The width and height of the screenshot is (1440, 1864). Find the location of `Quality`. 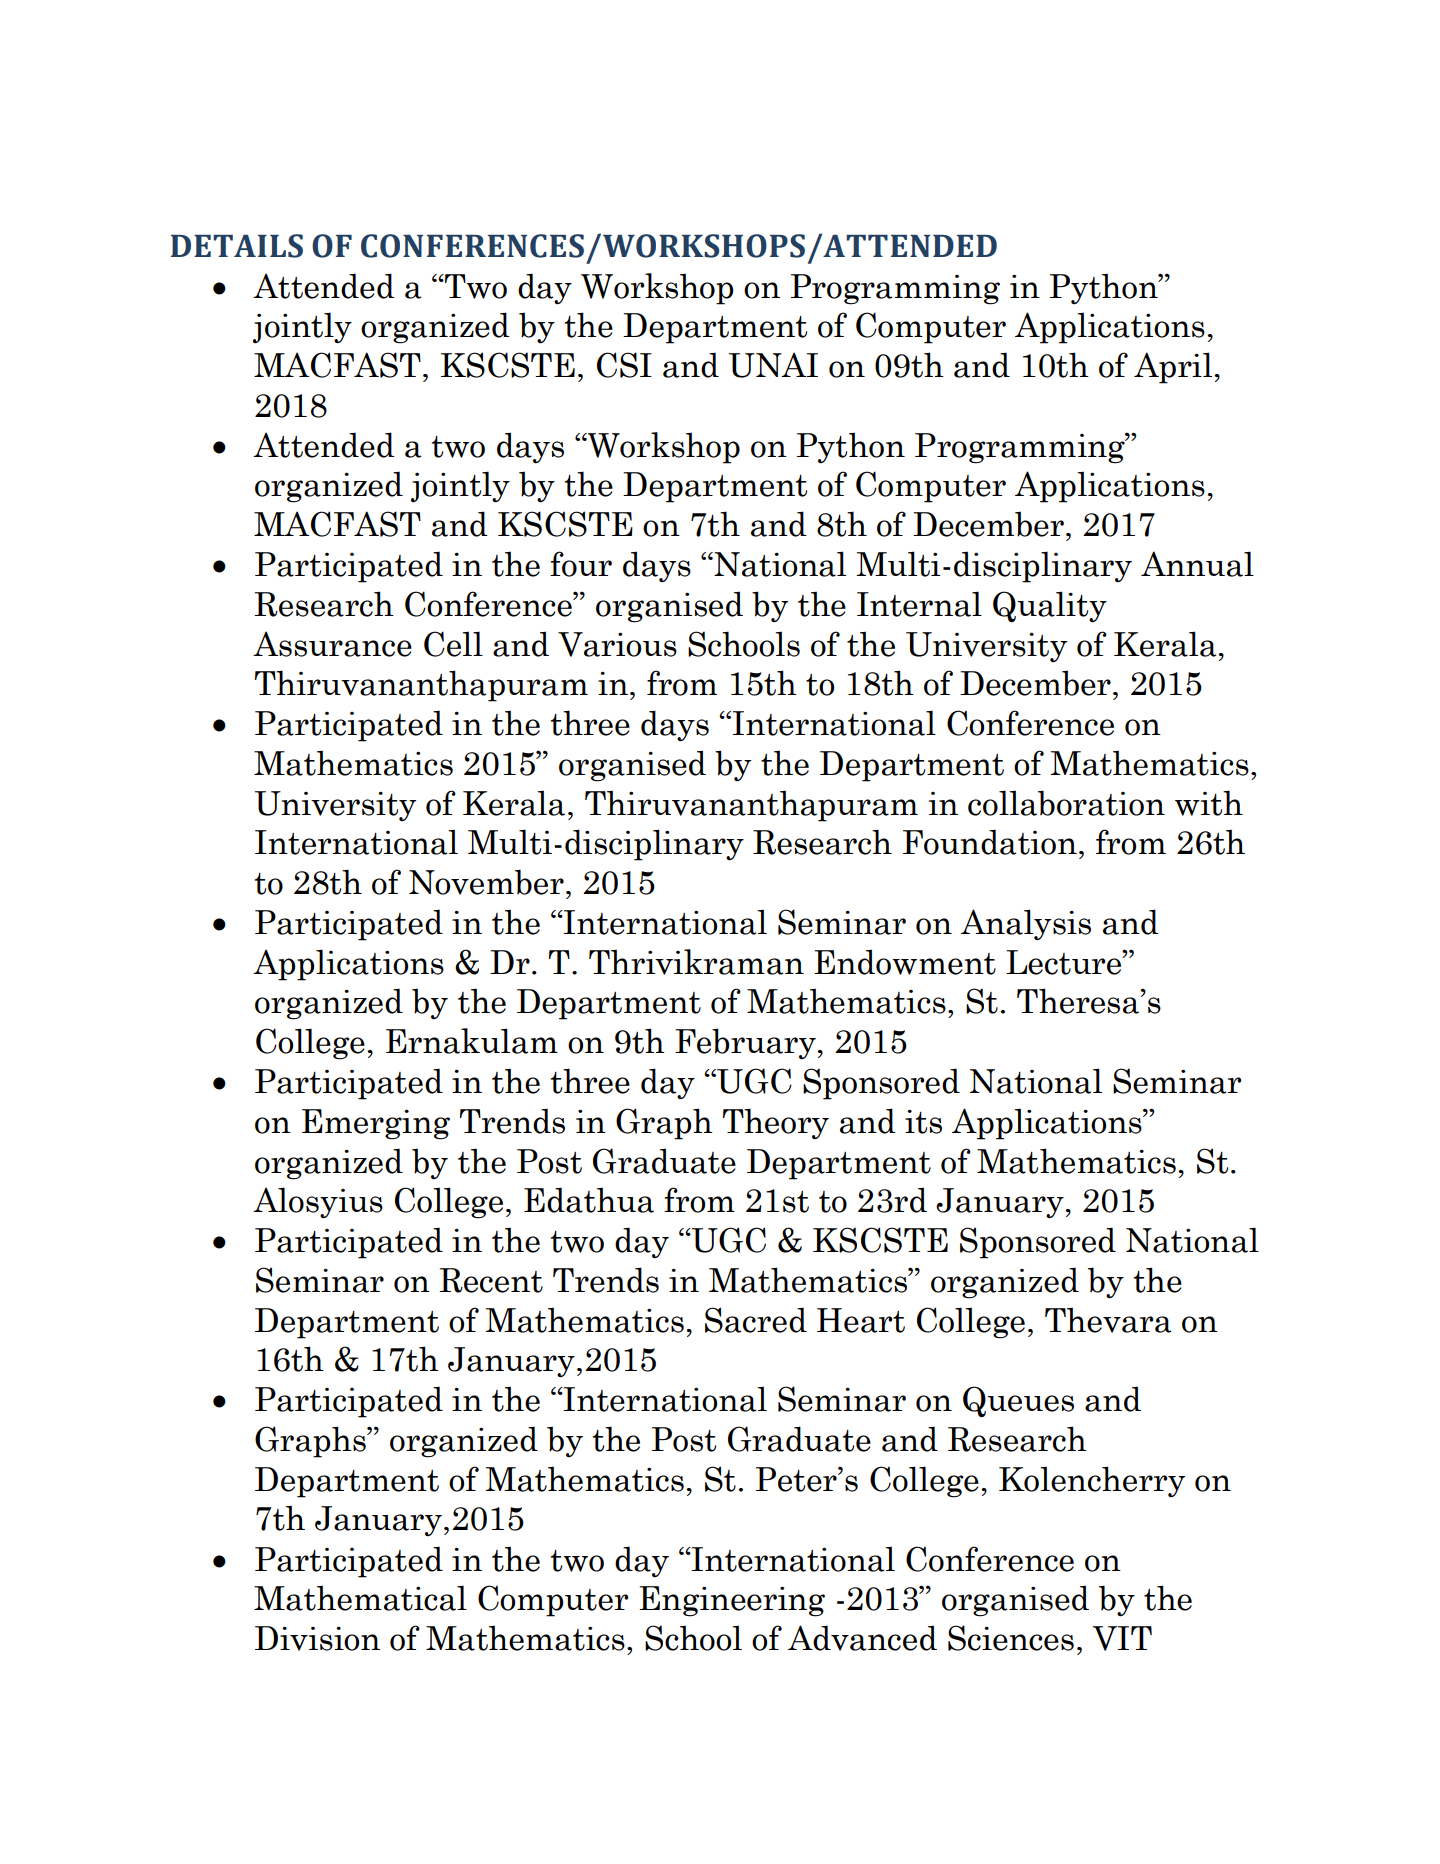

Quality is located at coordinates (1050, 607).
